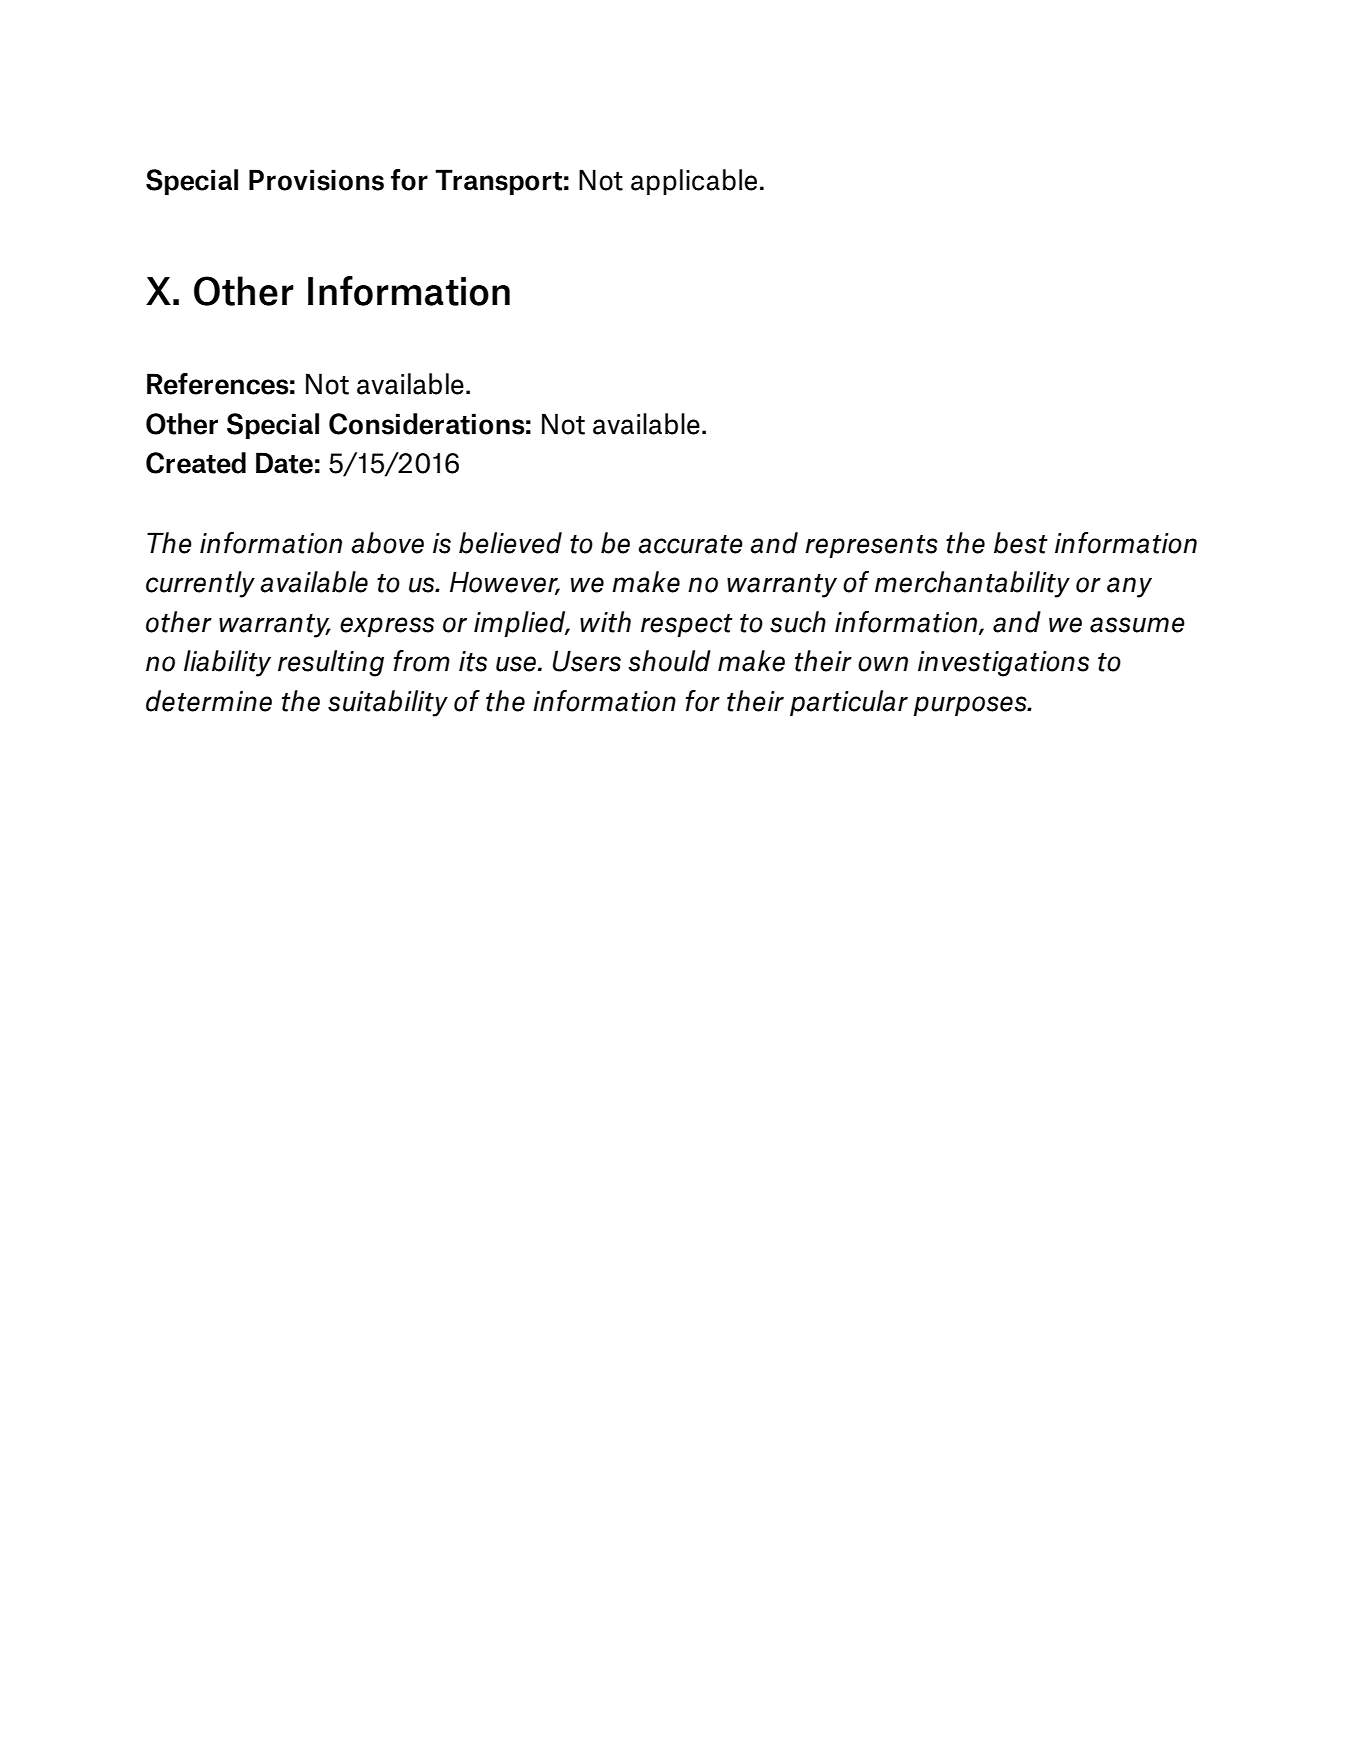 This image has width=1346, height=1742. Describe the element at coordinates (871, 546) in the image. I see `represents` at that location.
